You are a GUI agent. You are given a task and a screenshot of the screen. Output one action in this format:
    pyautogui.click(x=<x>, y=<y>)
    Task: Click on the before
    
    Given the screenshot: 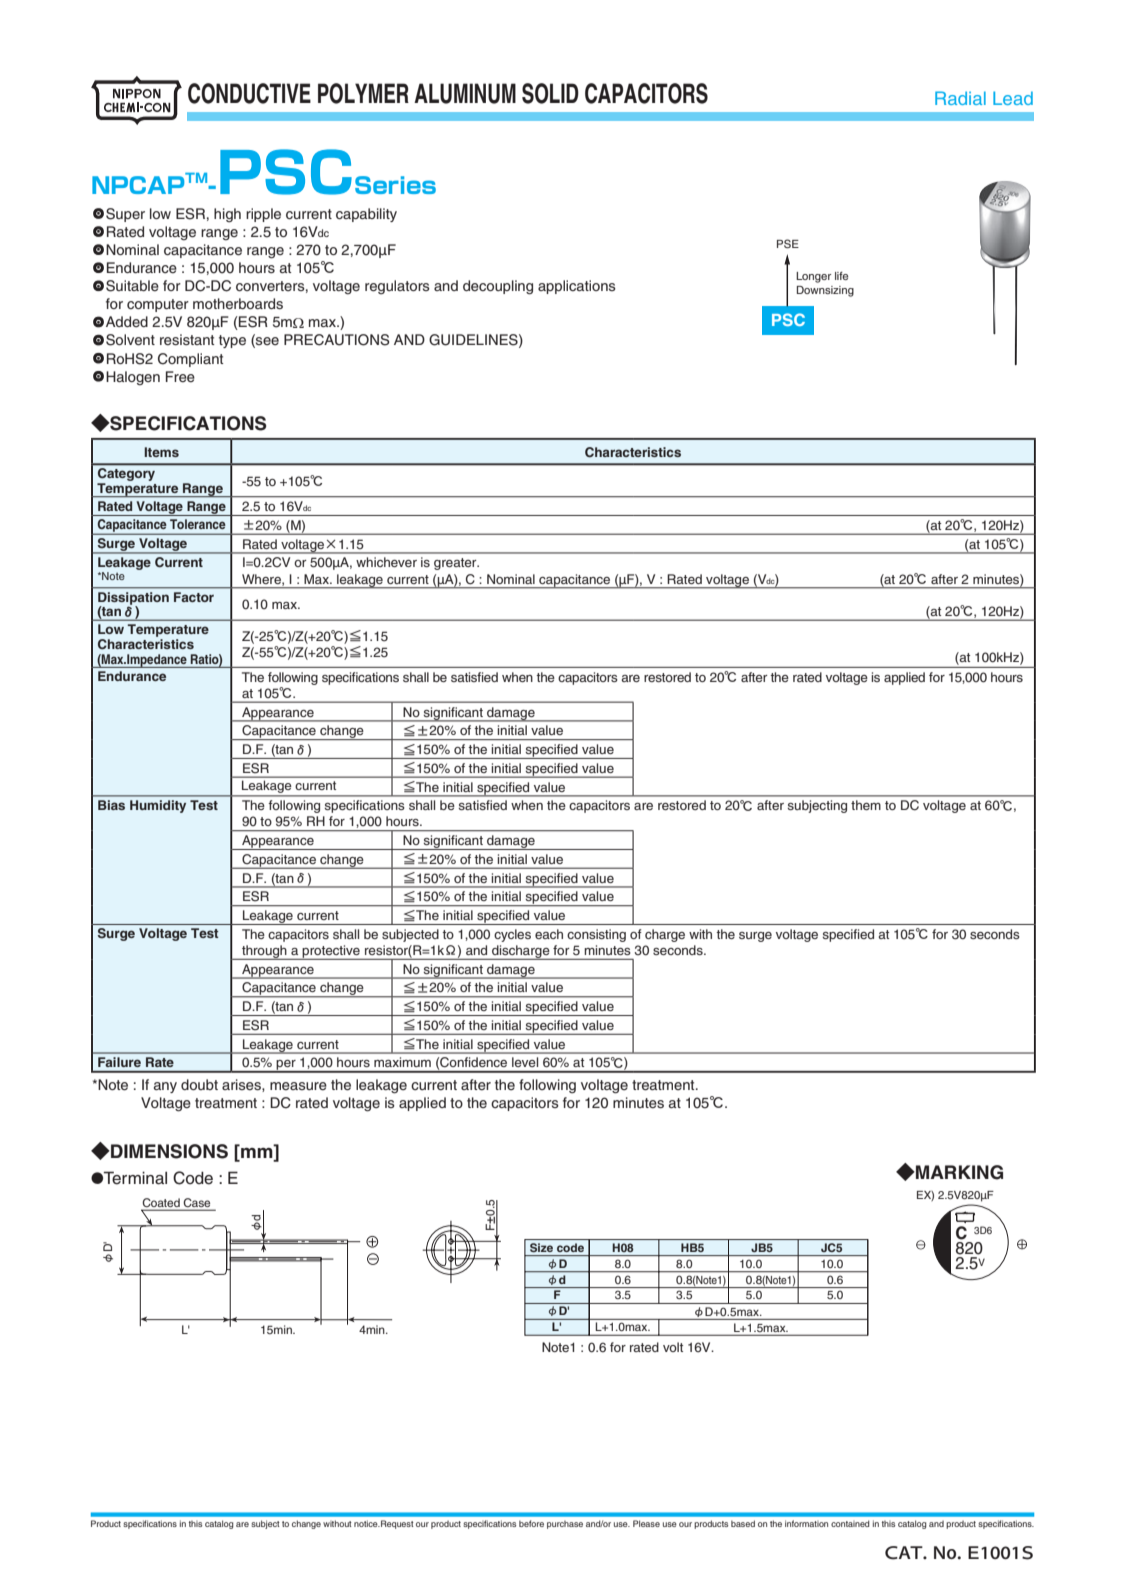 What is the action you would take?
    pyautogui.click(x=531, y=1523)
